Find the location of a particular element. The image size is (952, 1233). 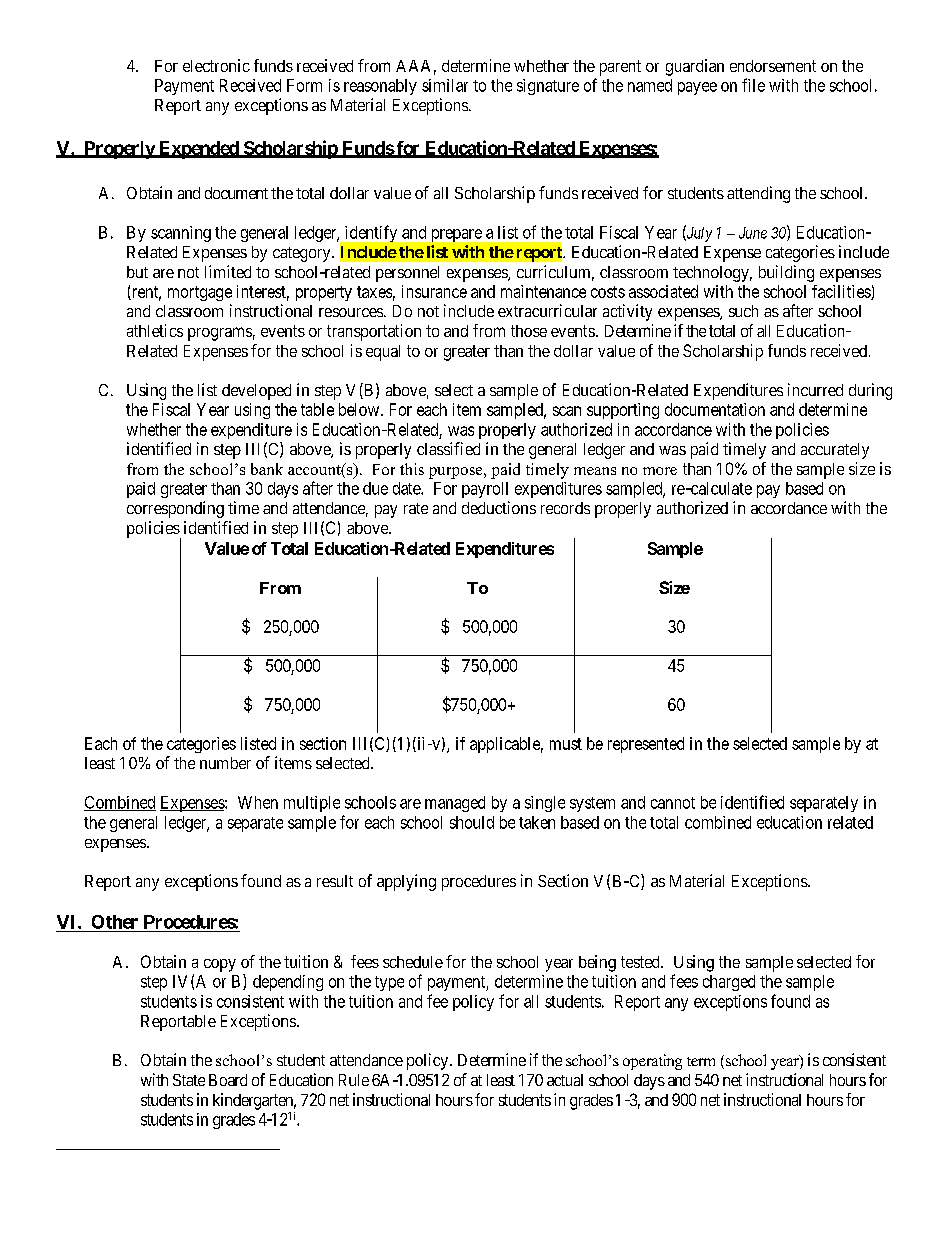

actual is located at coordinates (565, 1080).
